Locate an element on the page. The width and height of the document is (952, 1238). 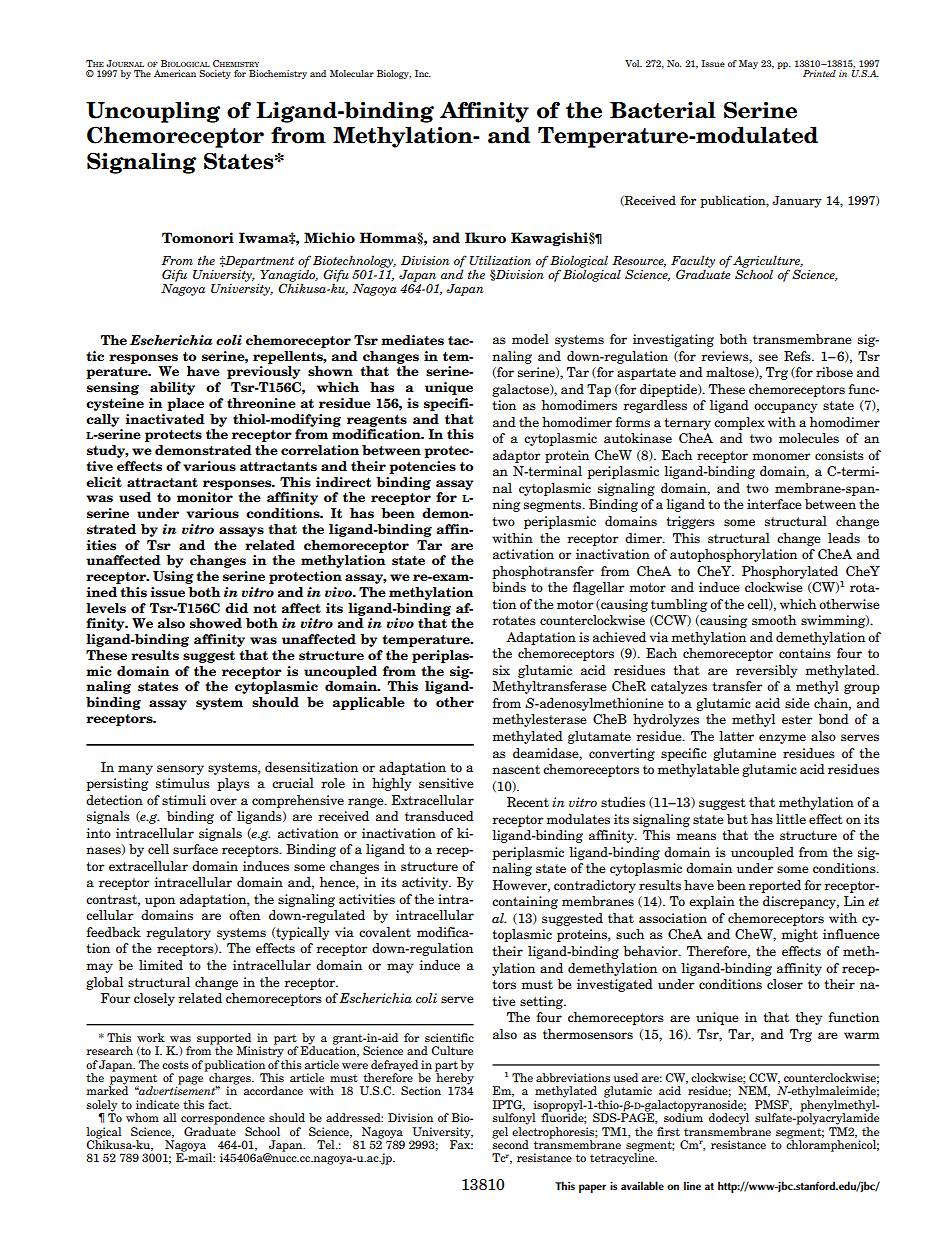
American is located at coordinates (175, 73).
